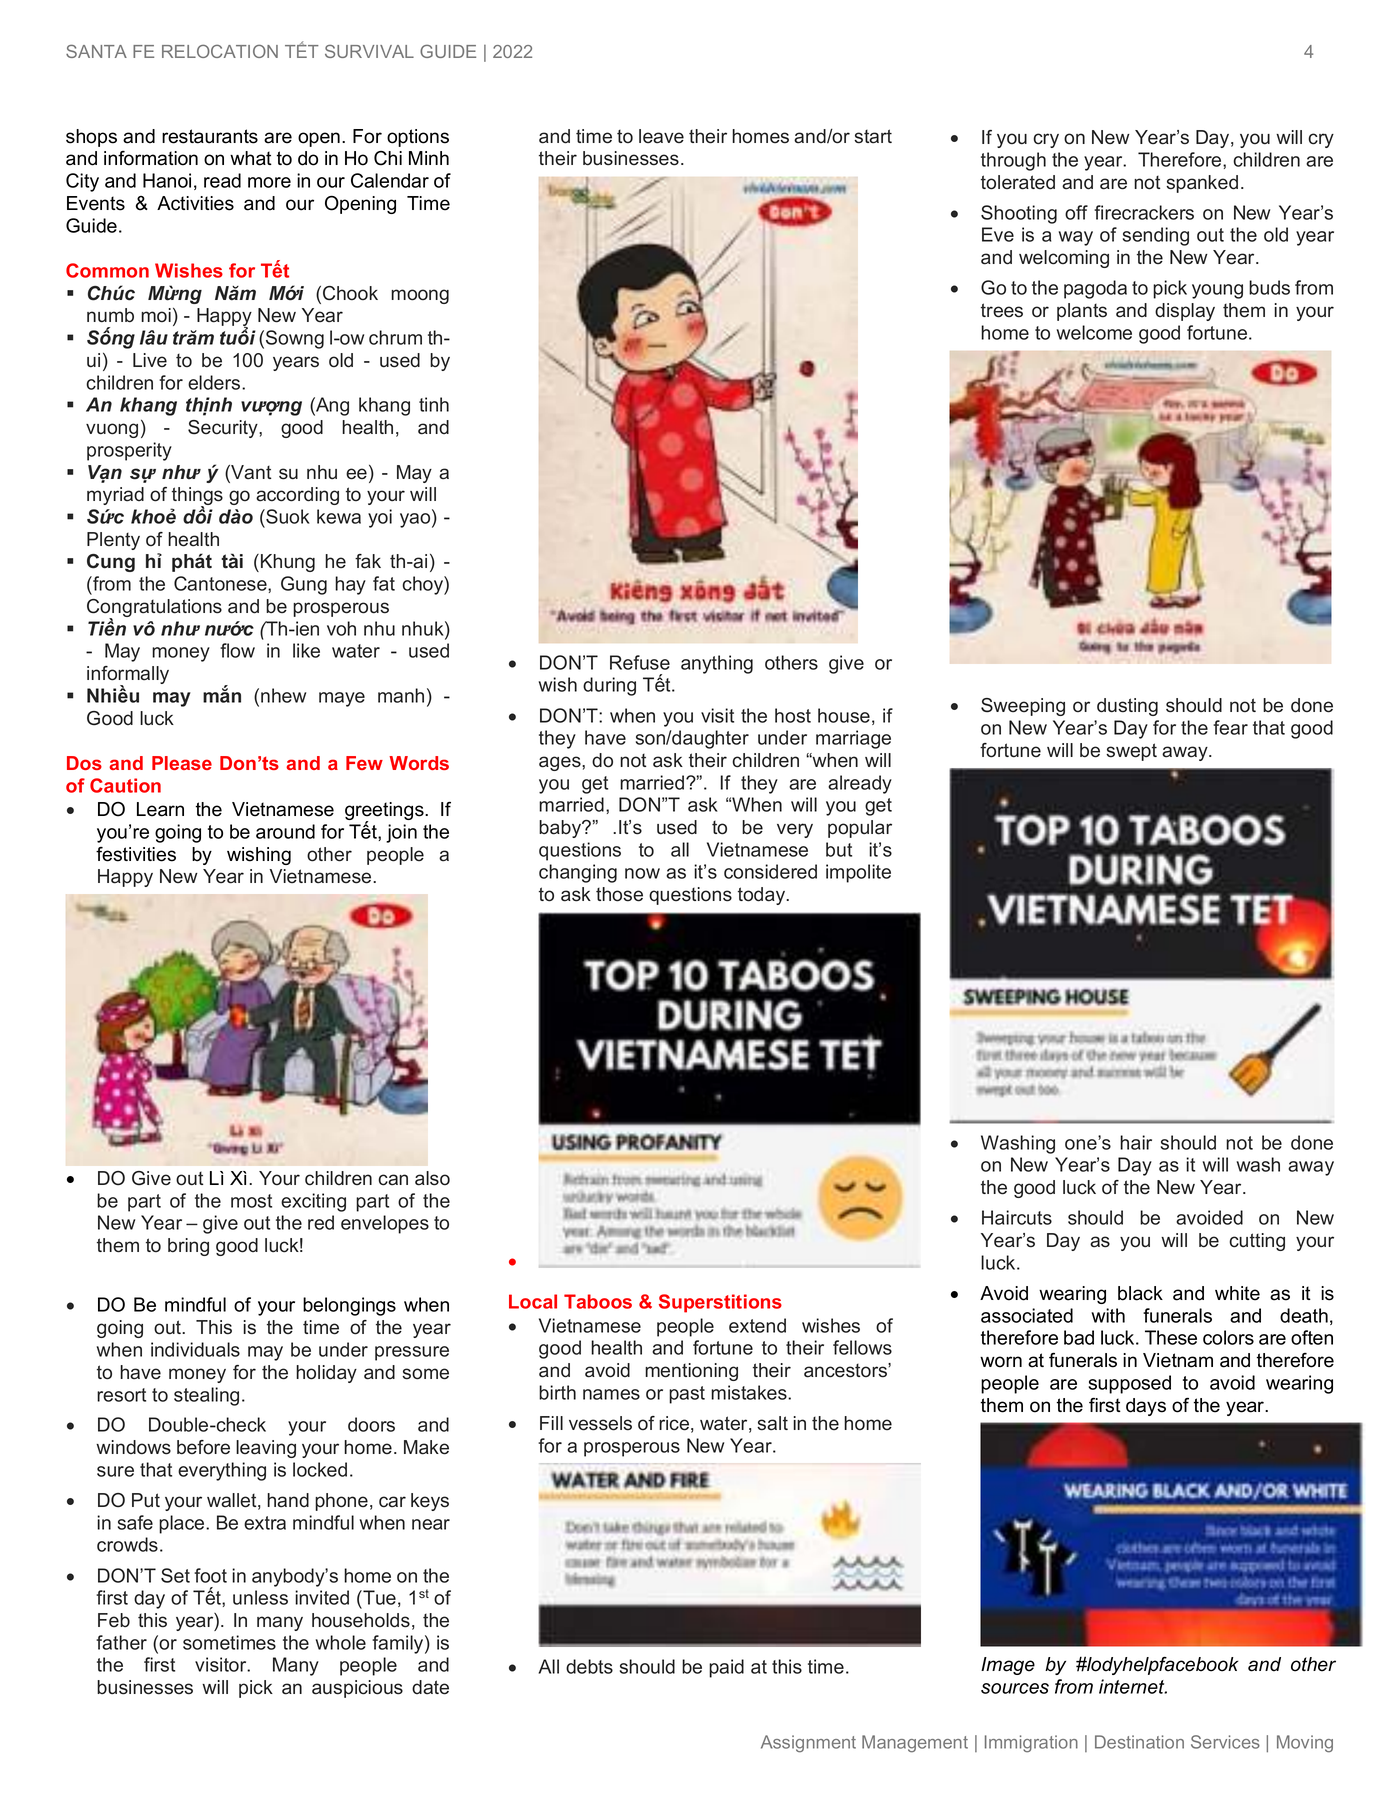 The width and height of the screenshot is (1400, 1812). I want to click on anything, so click(717, 664).
